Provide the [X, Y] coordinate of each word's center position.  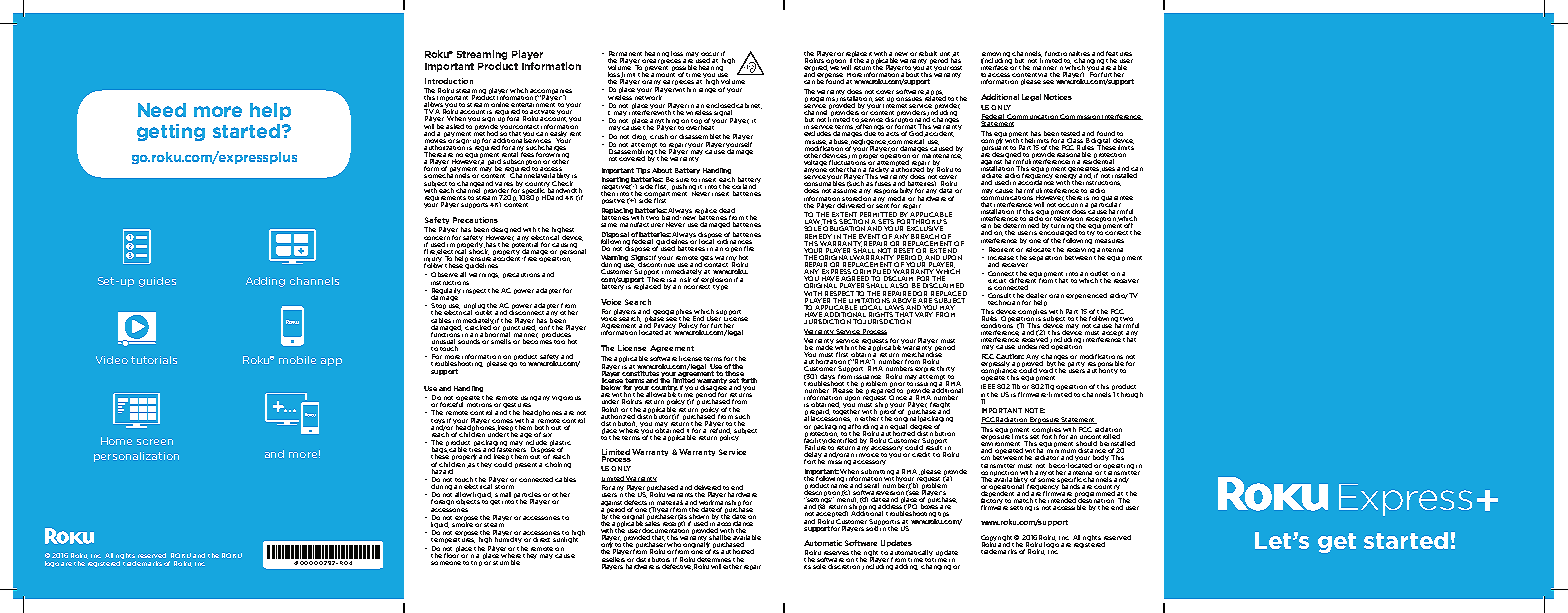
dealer [1036, 297]
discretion [845, 567]
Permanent [625, 53]
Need [162, 110]
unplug [474, 307]
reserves [836, 554]
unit [946, 54]
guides [157, 282]
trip [477, 562]
